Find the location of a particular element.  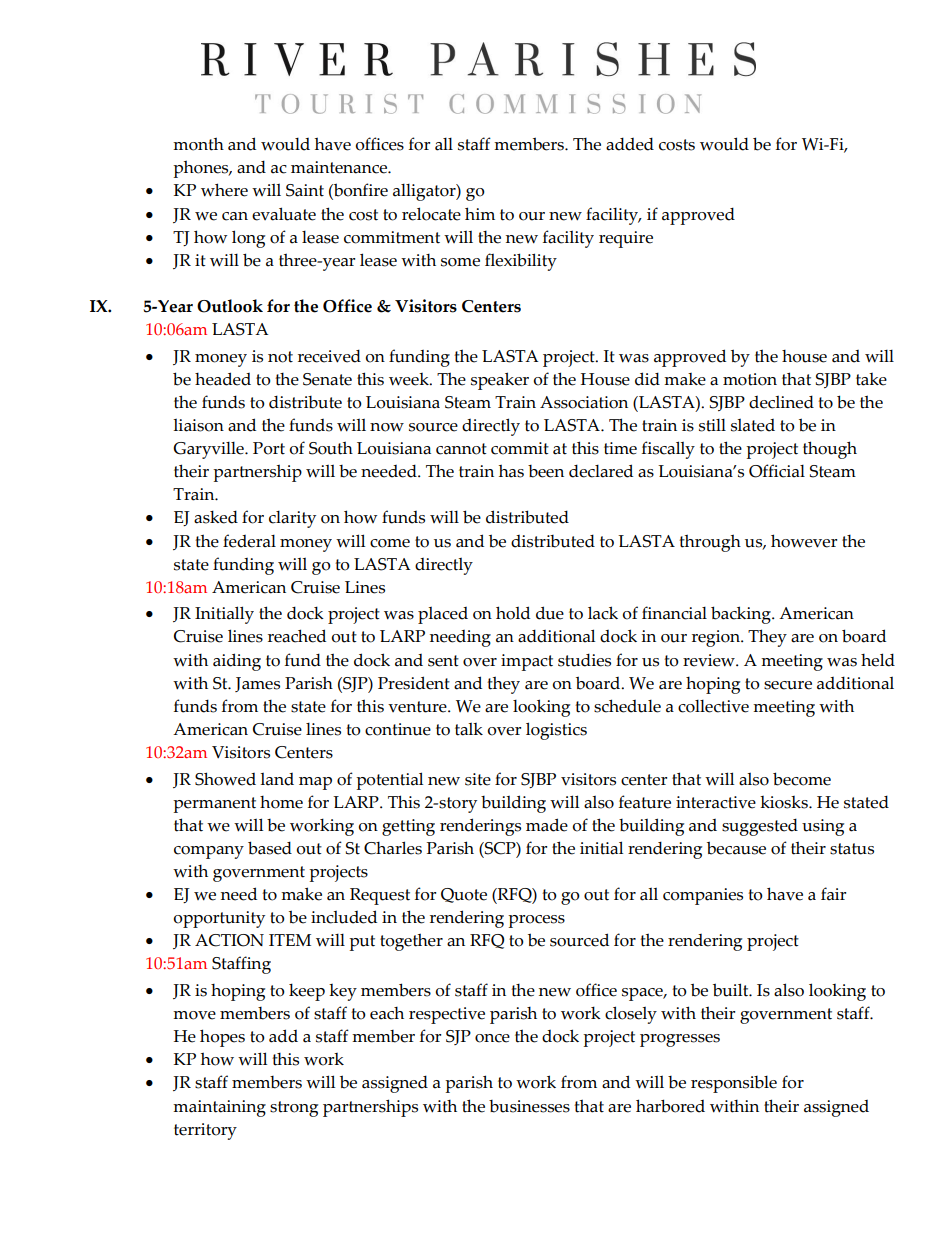

Official is located at coordinates (777, 471).
